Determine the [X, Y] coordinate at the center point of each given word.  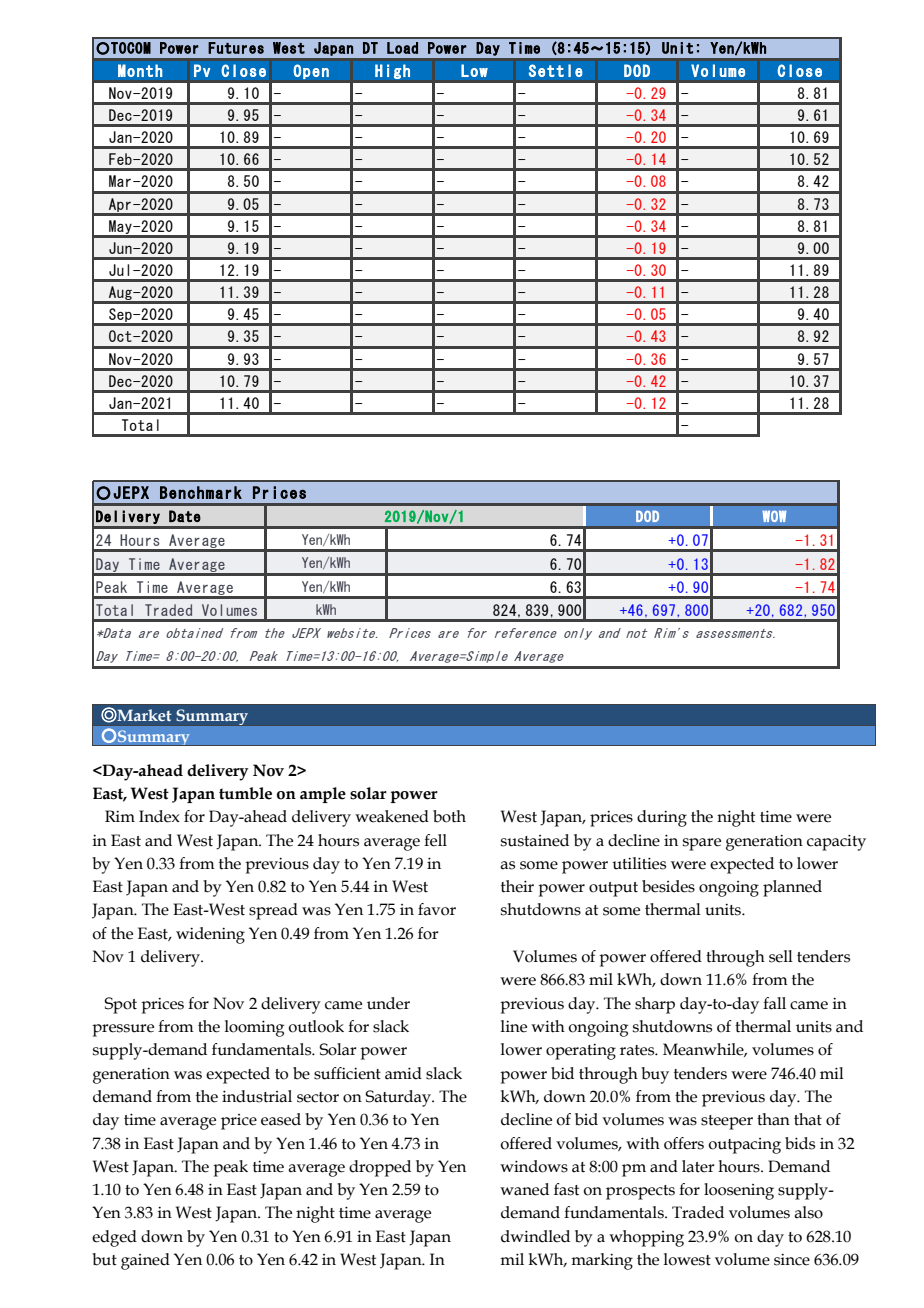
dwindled [535, 1236]
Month [140, 70]
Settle [556, 70]
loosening [739, 1191]
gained [145, 1261]
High [392, 71]
